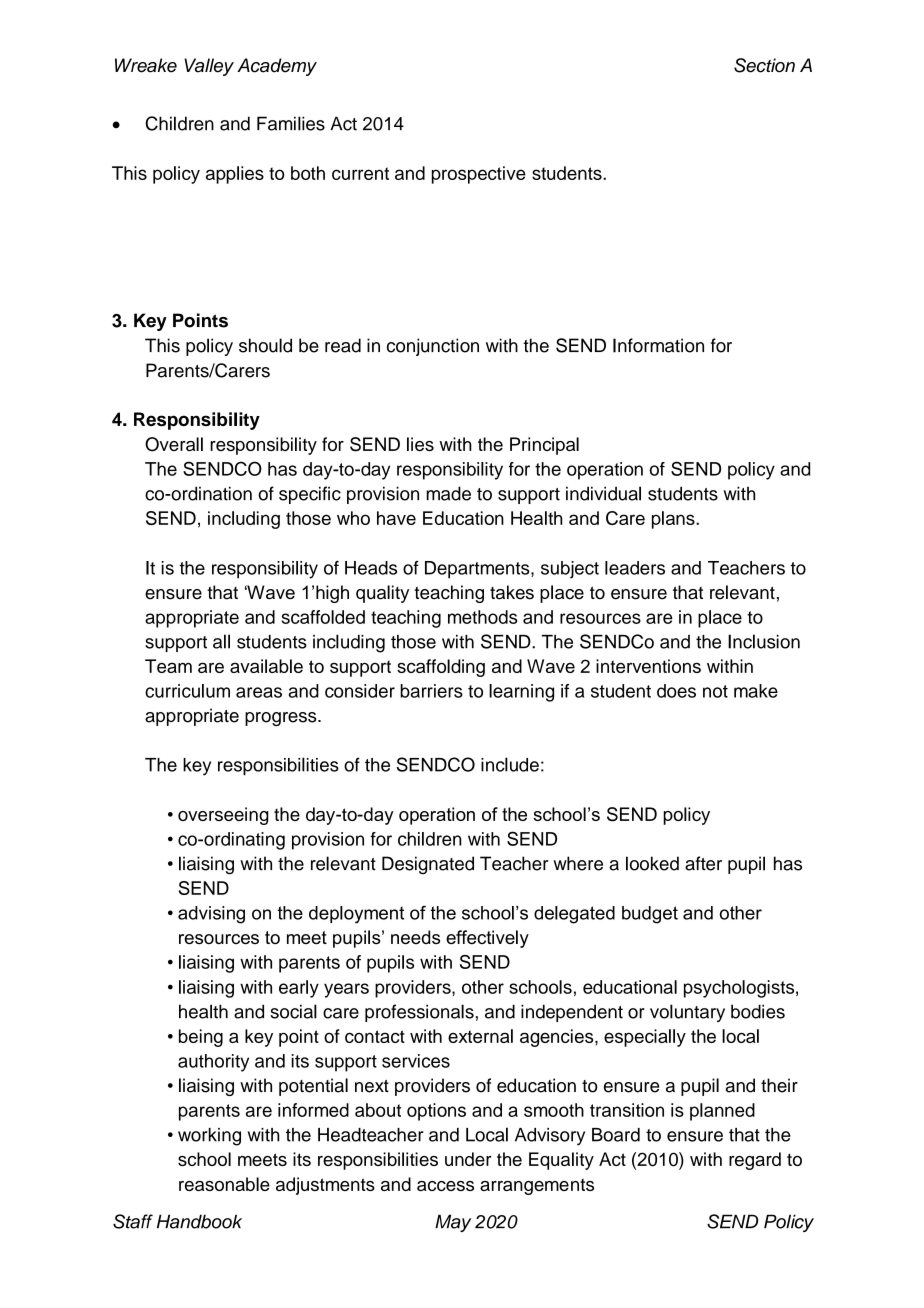  What do you see at coordinates (146, 65) in the image?
I see `Wreake` at bounding box center [146, 65].
